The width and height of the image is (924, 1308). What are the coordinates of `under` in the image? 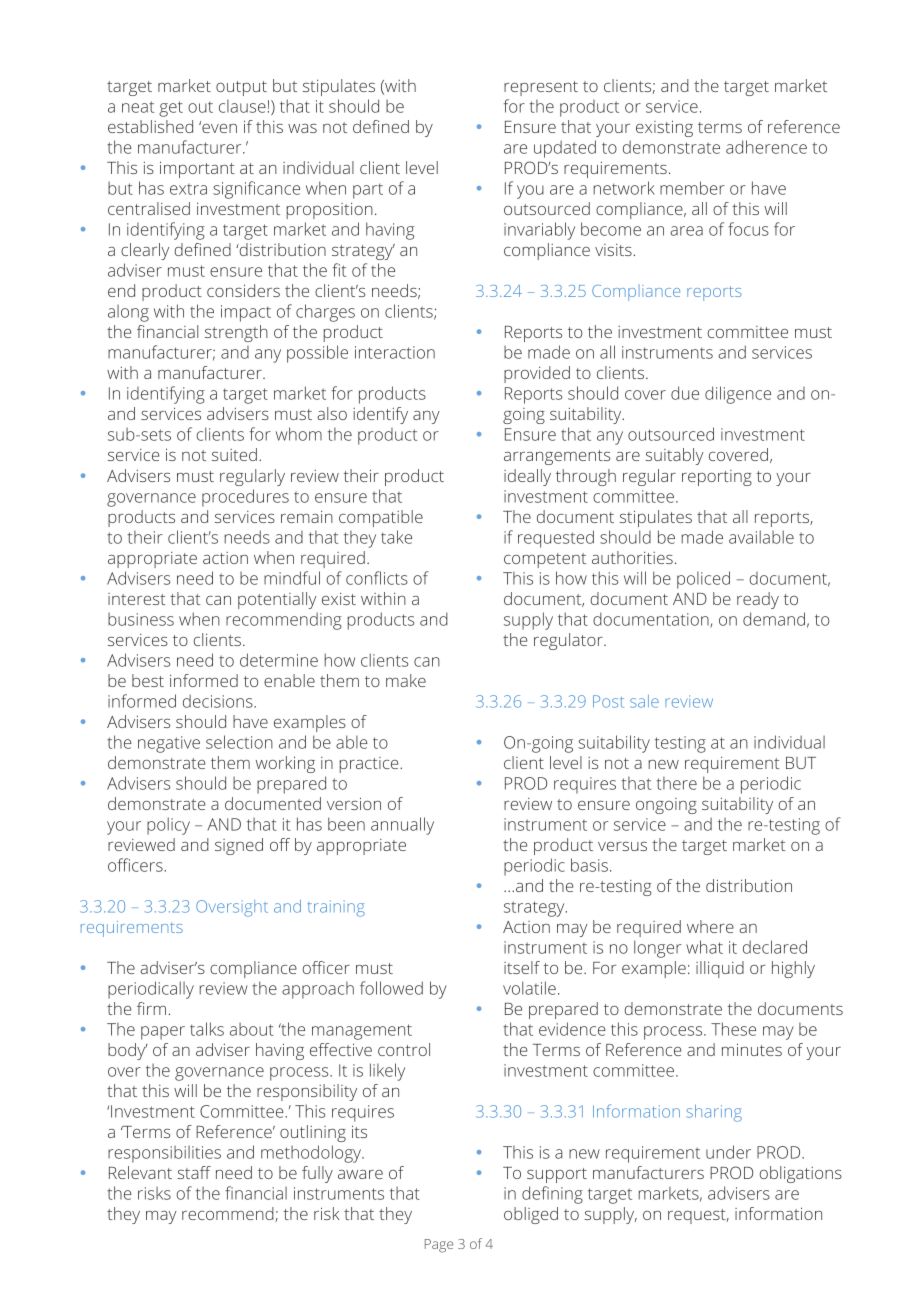 It's located at (728, 1152).
